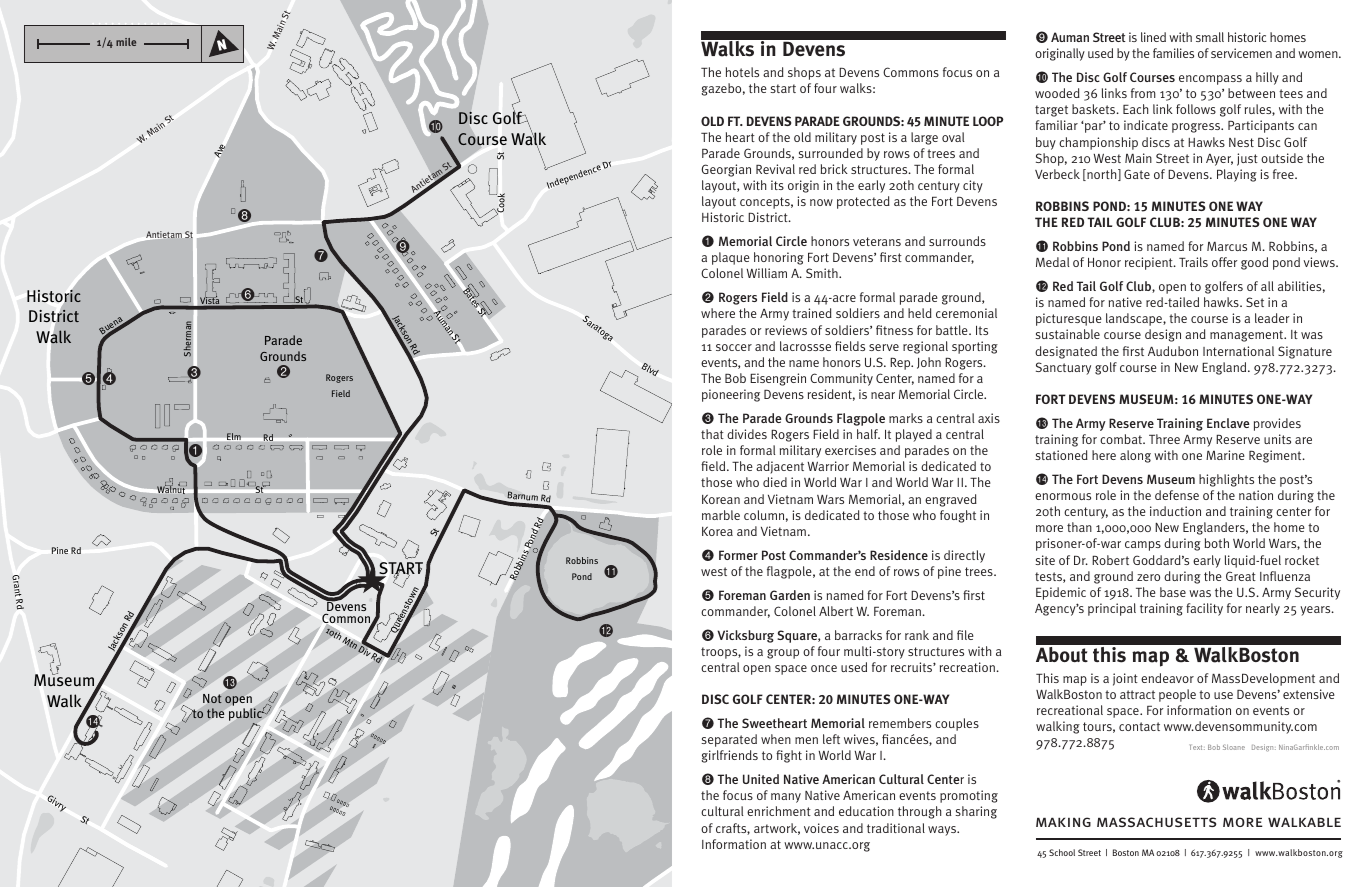  I want to click on Not, so click(212, 699).
